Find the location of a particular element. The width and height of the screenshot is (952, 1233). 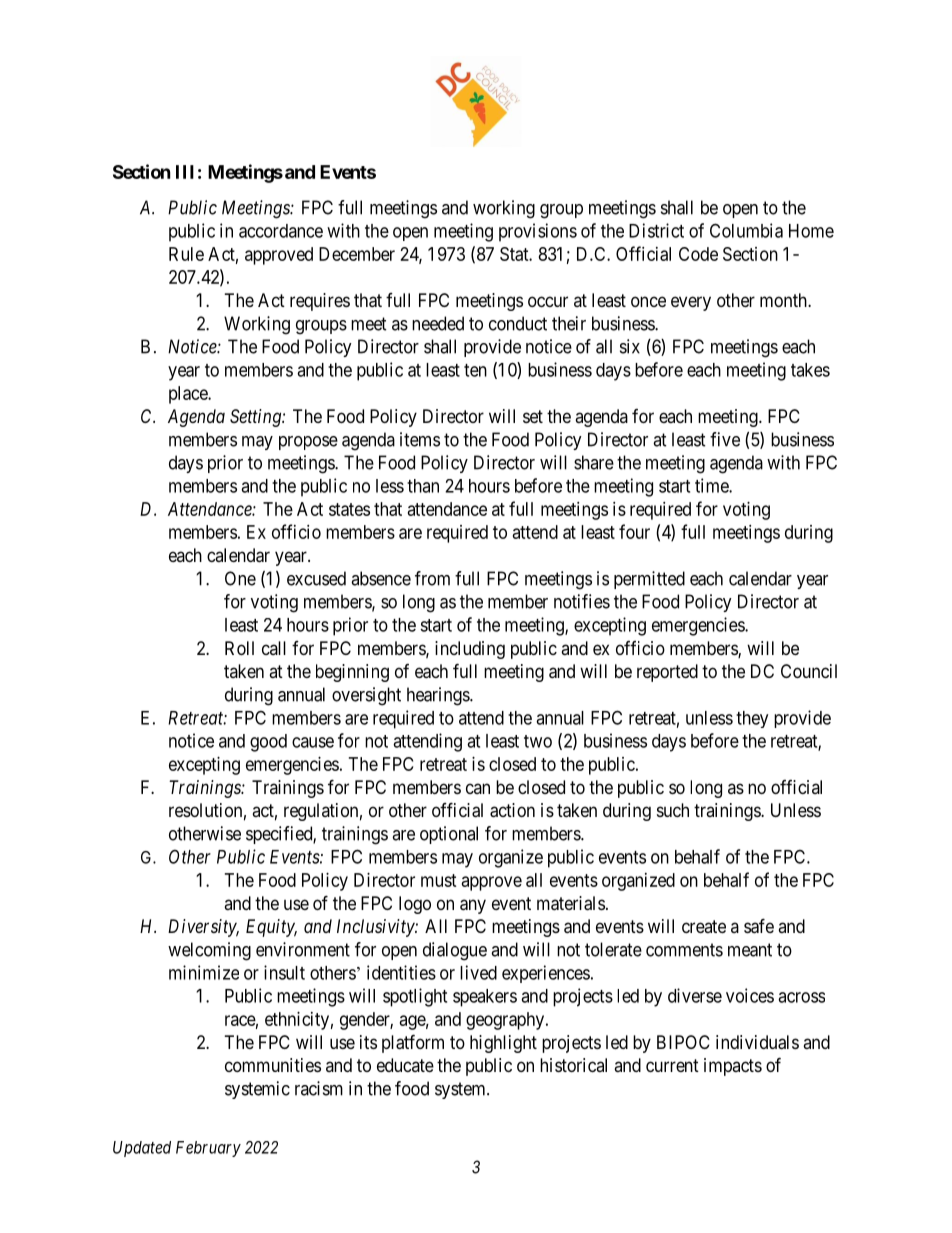

February is located at coordinates (208, 1149).
